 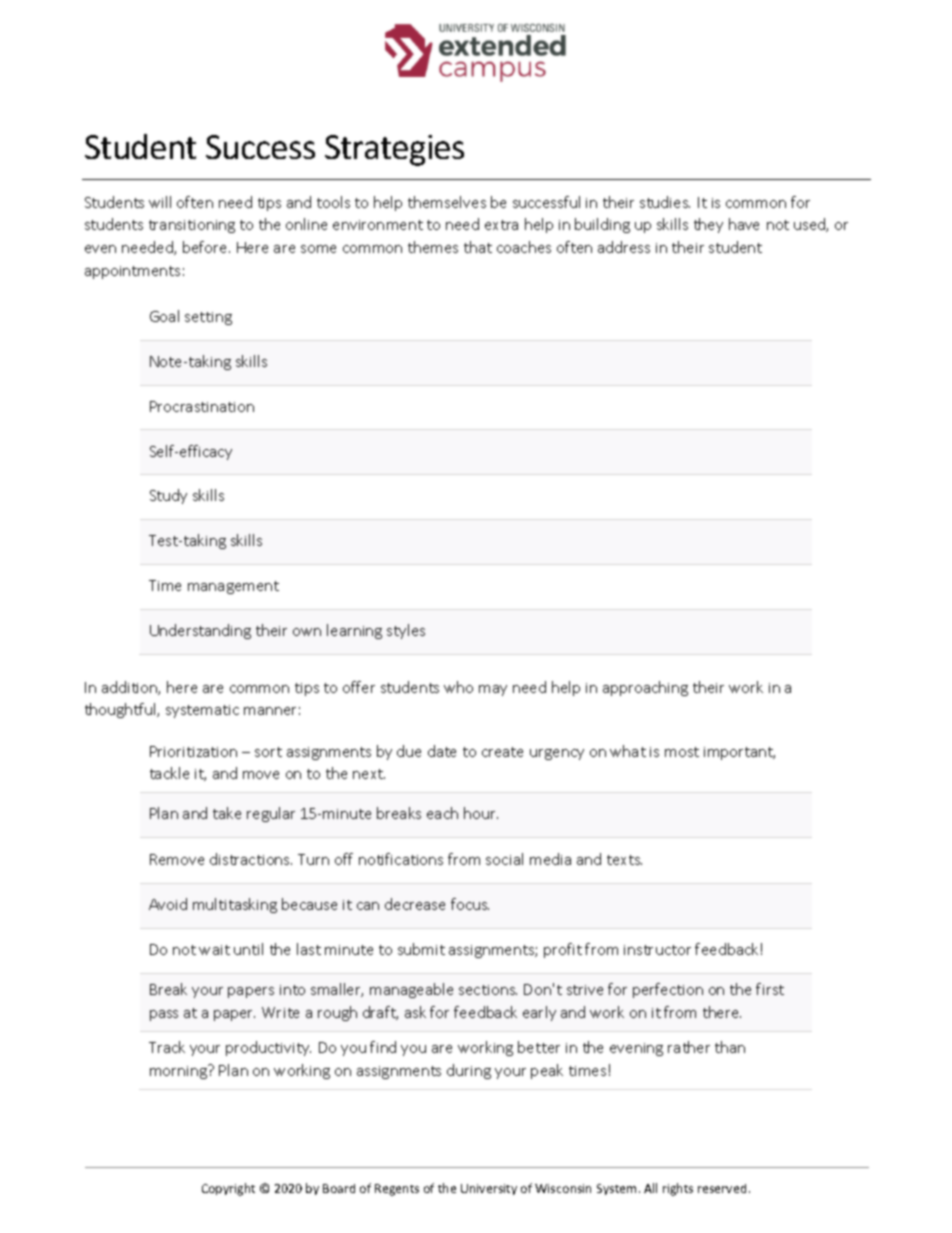 What do you see at coordinates (489, 1189) in the image?
I see `University` at bounding box center [489, 1189].
